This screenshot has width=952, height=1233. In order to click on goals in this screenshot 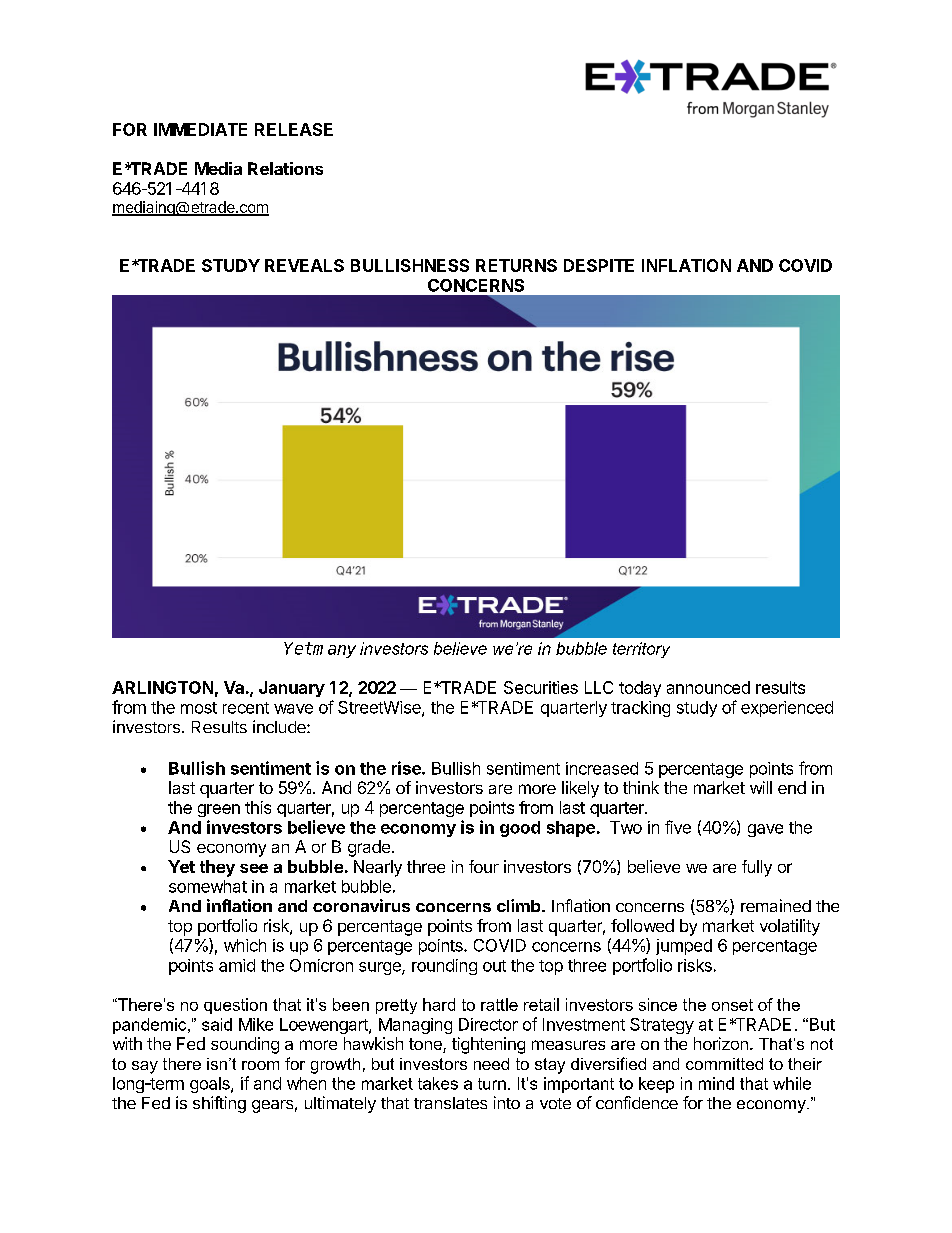, I will do `click(211, 1085)`.
